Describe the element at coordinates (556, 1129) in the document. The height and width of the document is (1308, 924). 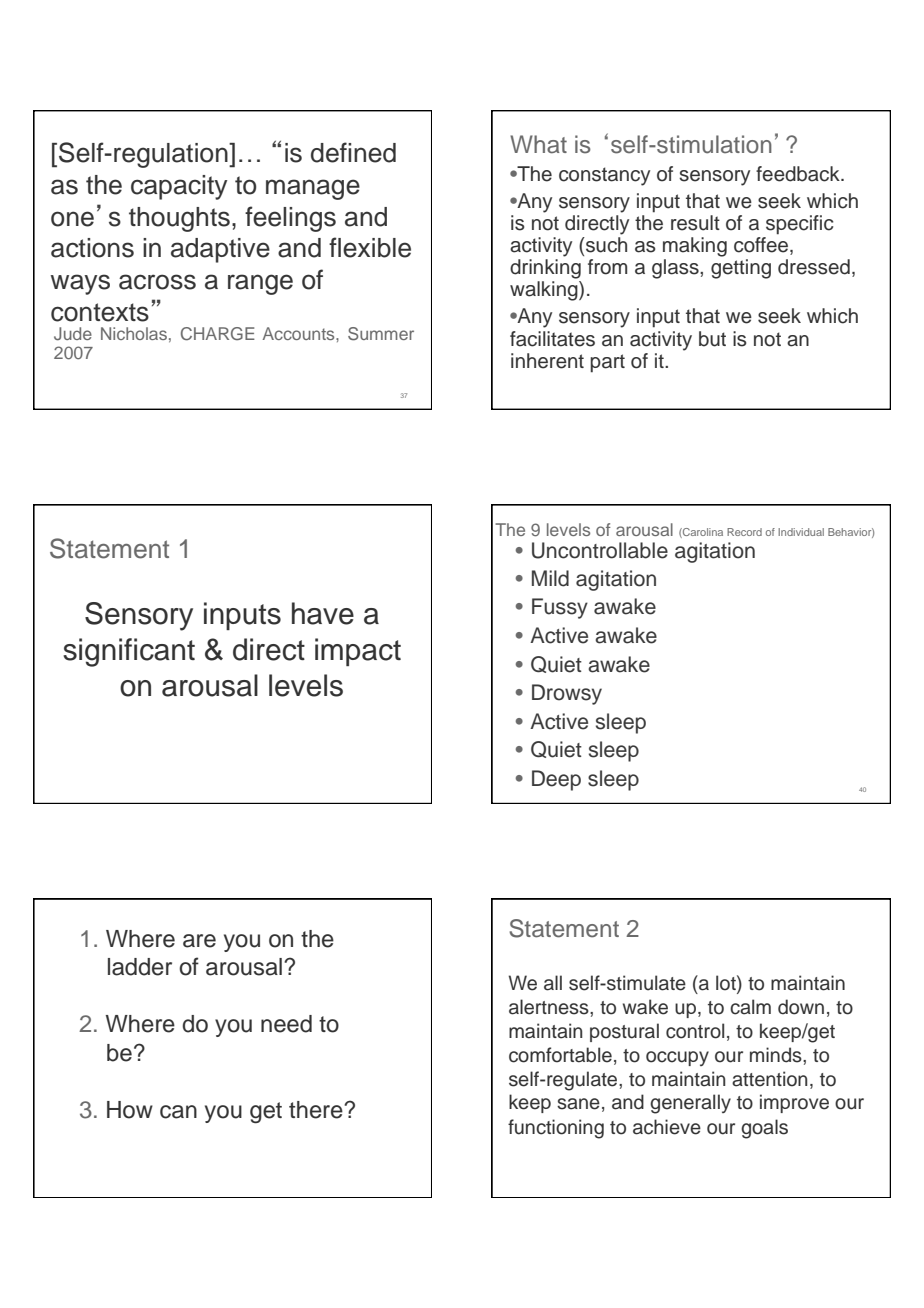
I see `functioning` at that location.
